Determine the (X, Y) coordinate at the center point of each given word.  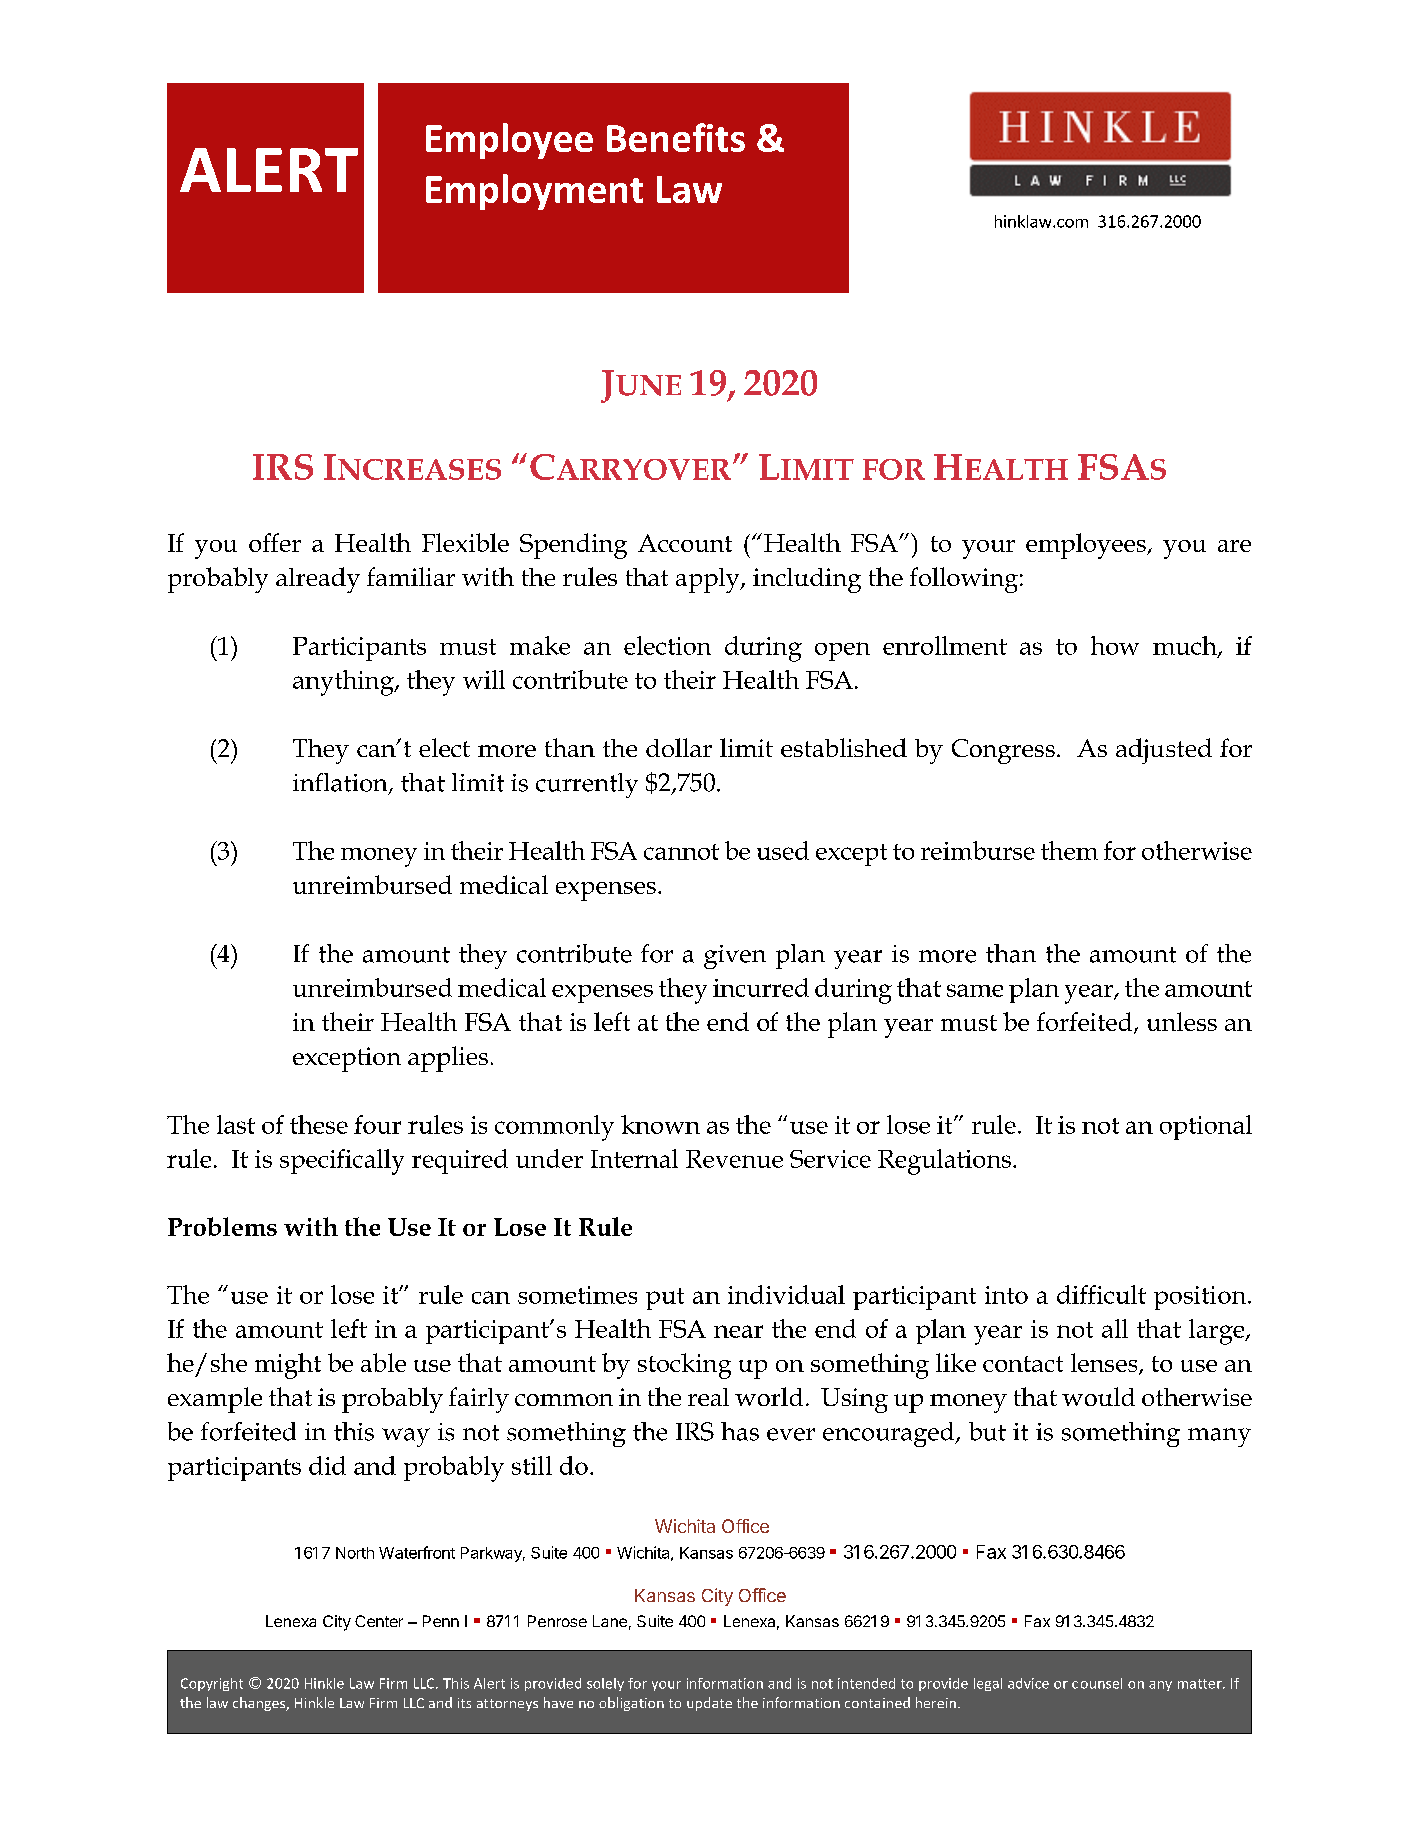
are (1234, 546)
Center (379, 1621)
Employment (534, 192)
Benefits (676, 137)
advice (1028, 1683)
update (709, 1704)
